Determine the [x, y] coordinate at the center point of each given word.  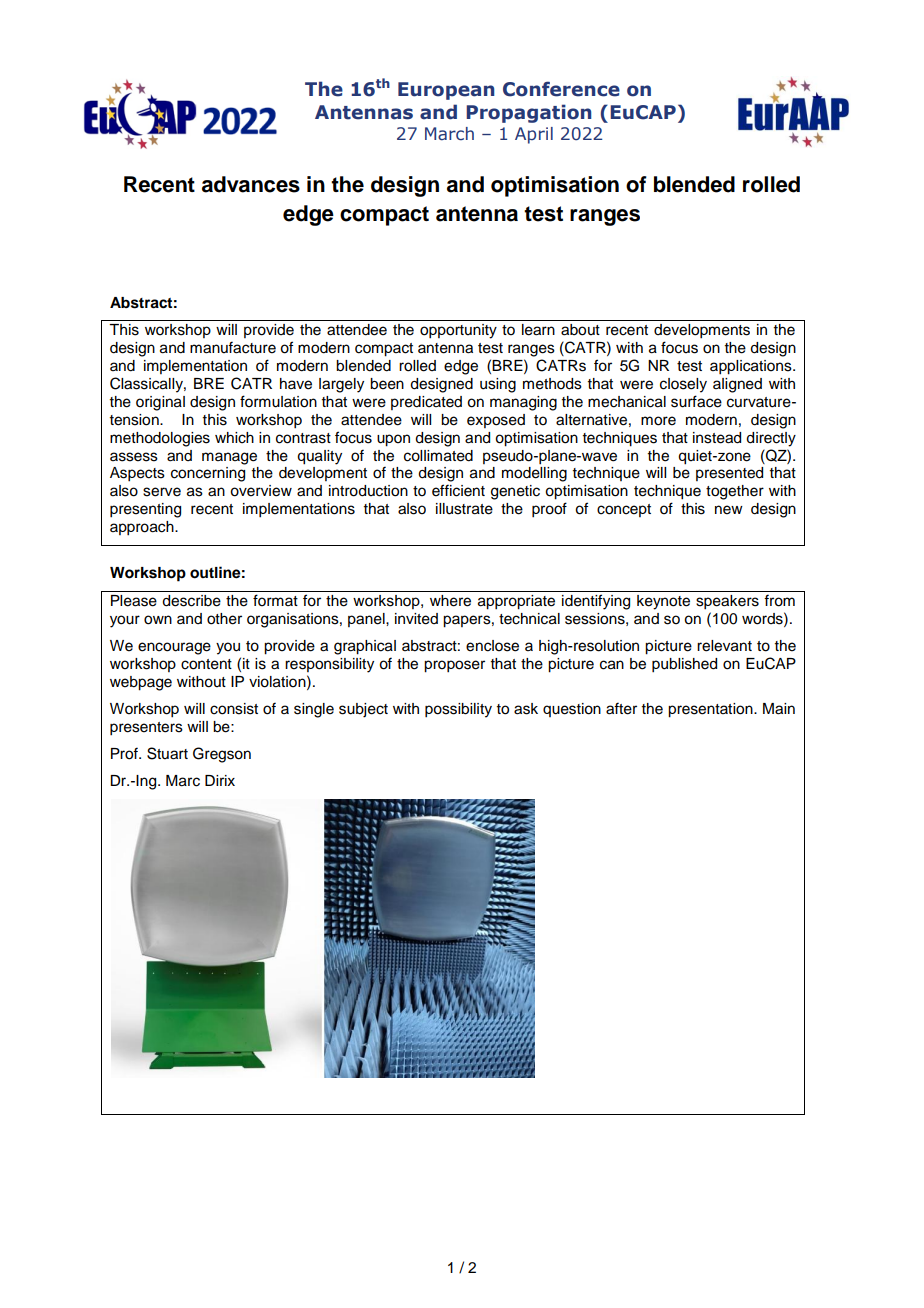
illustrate [464, 509]
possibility [458, 710]
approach [143, 528]
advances [251, 184]
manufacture [233, 347]
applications [752, 367]
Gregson [222, 755]
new [729, 510]
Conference [561, 89]
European [446, 91]
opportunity [458, 331]
